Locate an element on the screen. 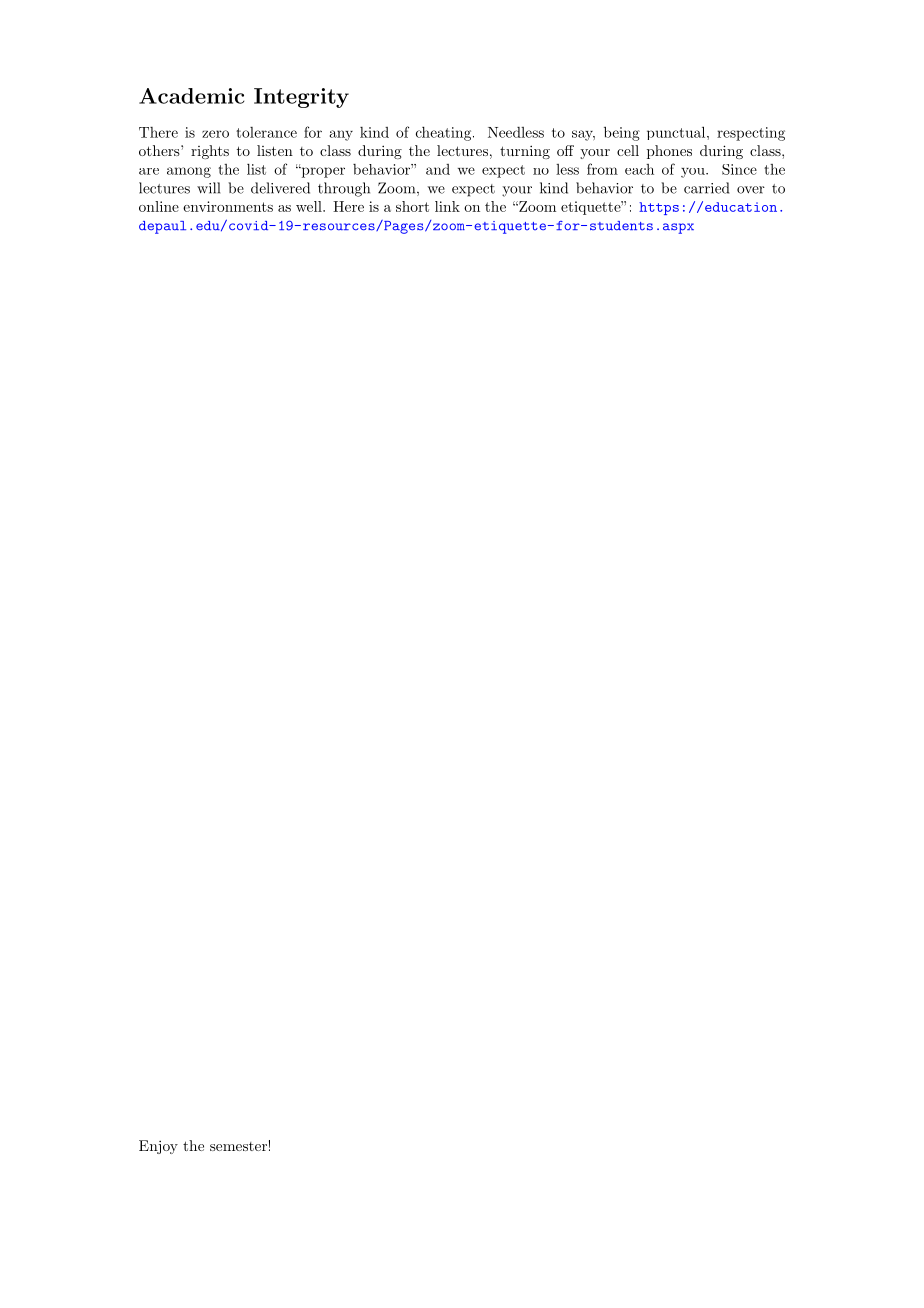 The image size is (924, 1308). zero is located at coordinates (215, 134).
